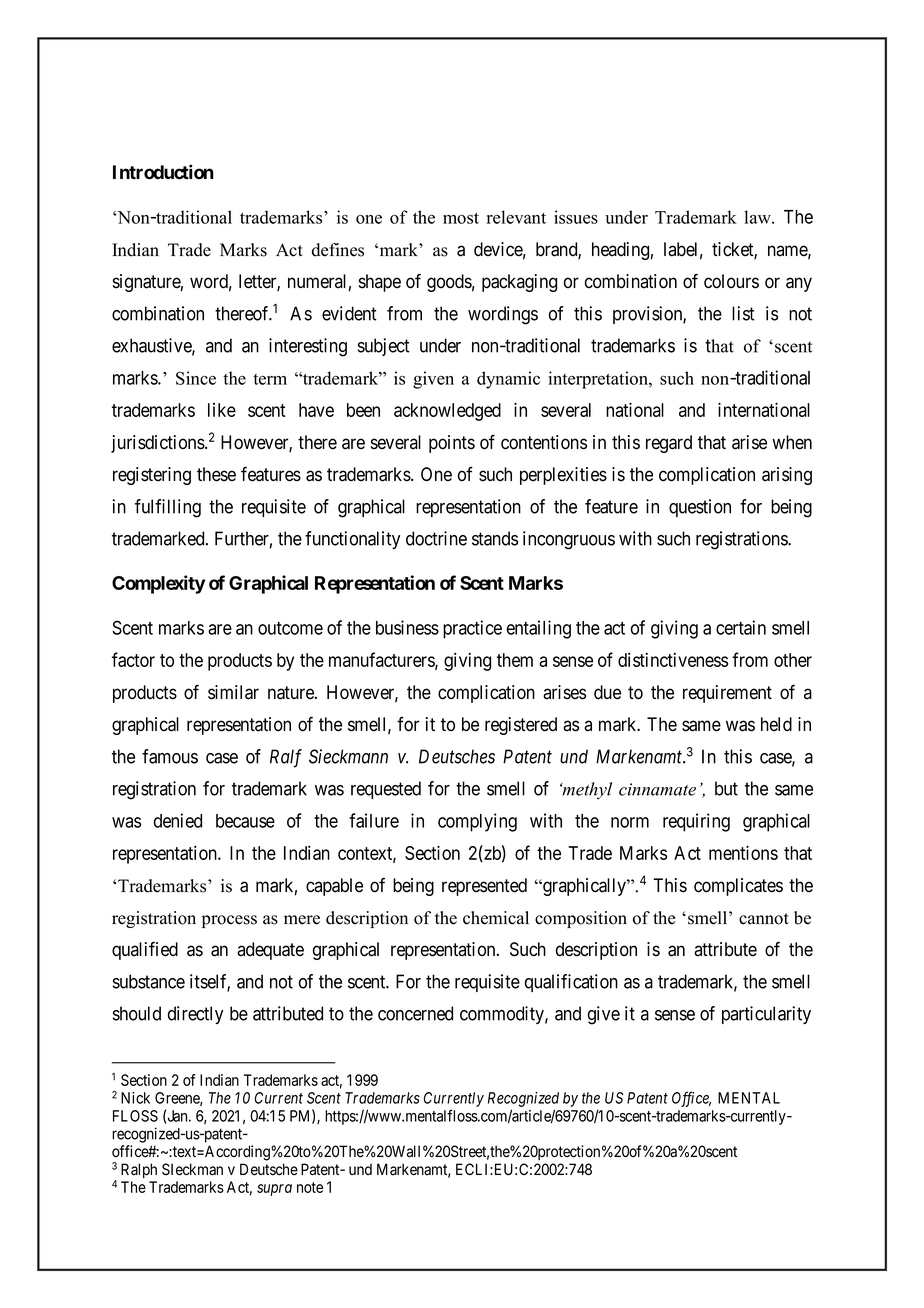  What do you see at coordinates (461, 218) in the image?
I see `most` at bounding box center [461, 218].
